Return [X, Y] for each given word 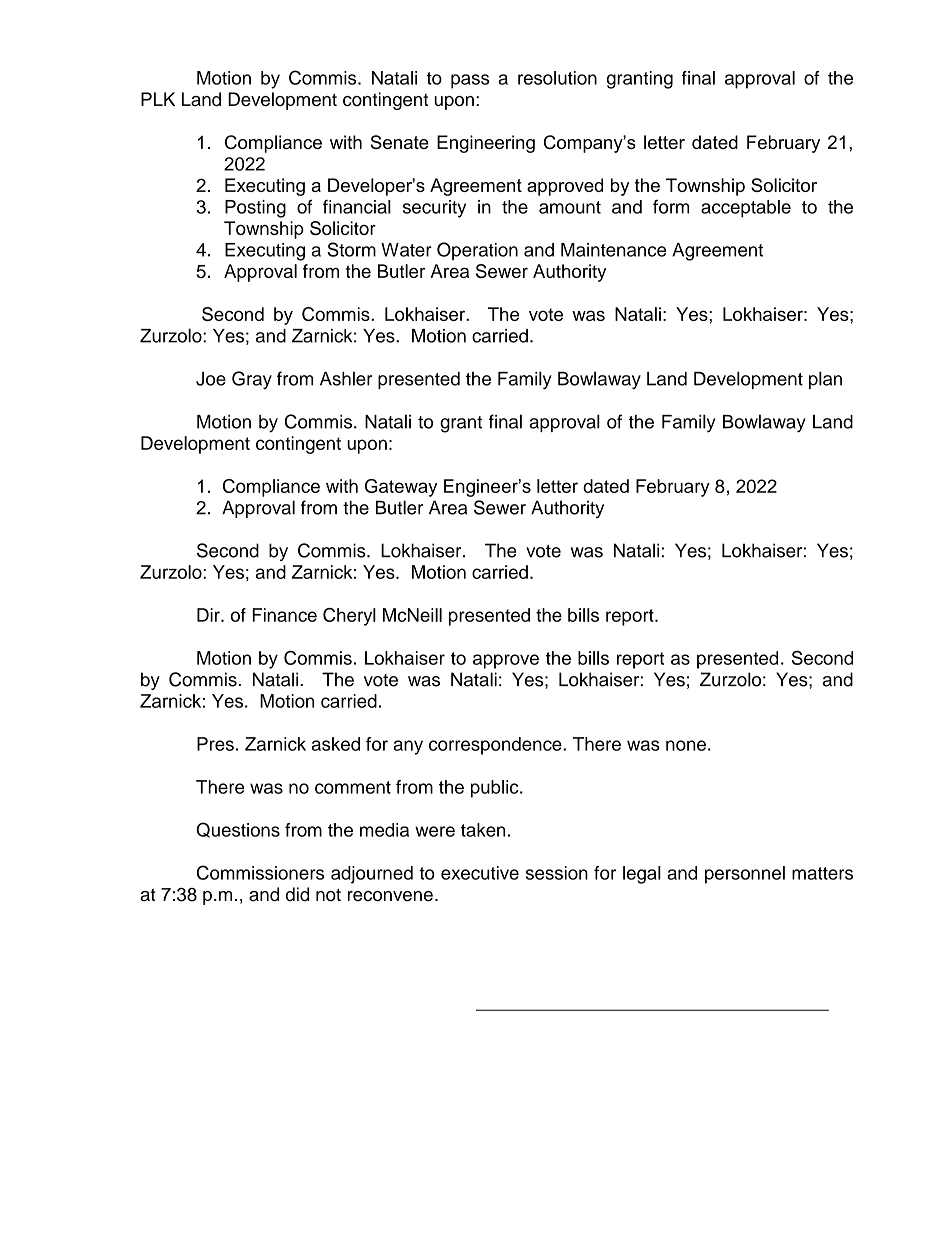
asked [336, 744]
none [686, 745]
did [297, 894]
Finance [285, 615]
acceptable [746, 209]
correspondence [496, 746]
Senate [400, 142]
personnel [745, 875]
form [671, 207]
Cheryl [349, 617]
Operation [477, 251]
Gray [252, 380]
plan [825, 380]
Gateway [401, 488]
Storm [351, 249]
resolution [557, 78]
